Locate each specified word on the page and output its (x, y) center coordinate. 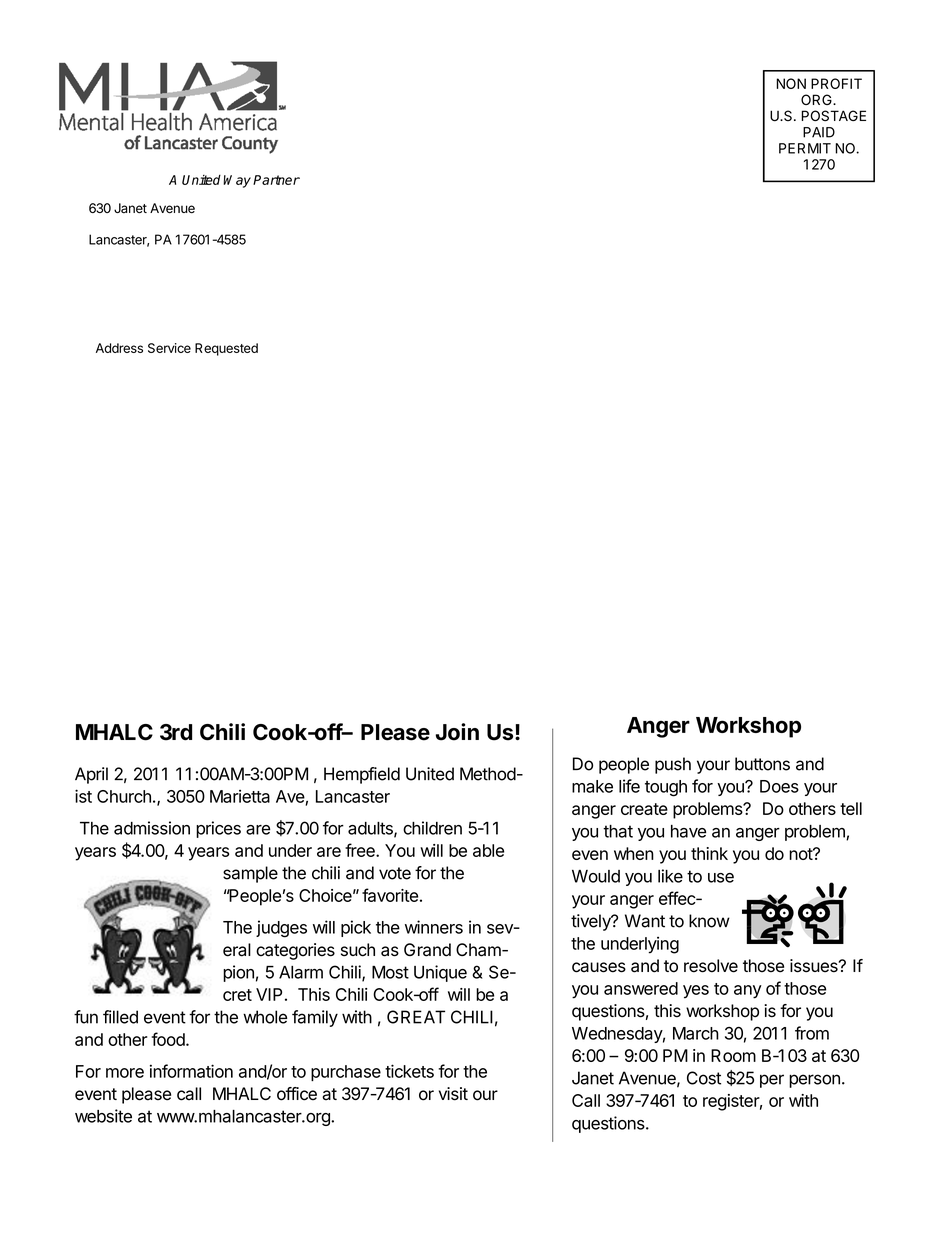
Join (457, 732)
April (91, 775)
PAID (819, 132)
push (673, 765)
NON (791, 83)
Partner (276, 180)
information (191, 1071)
